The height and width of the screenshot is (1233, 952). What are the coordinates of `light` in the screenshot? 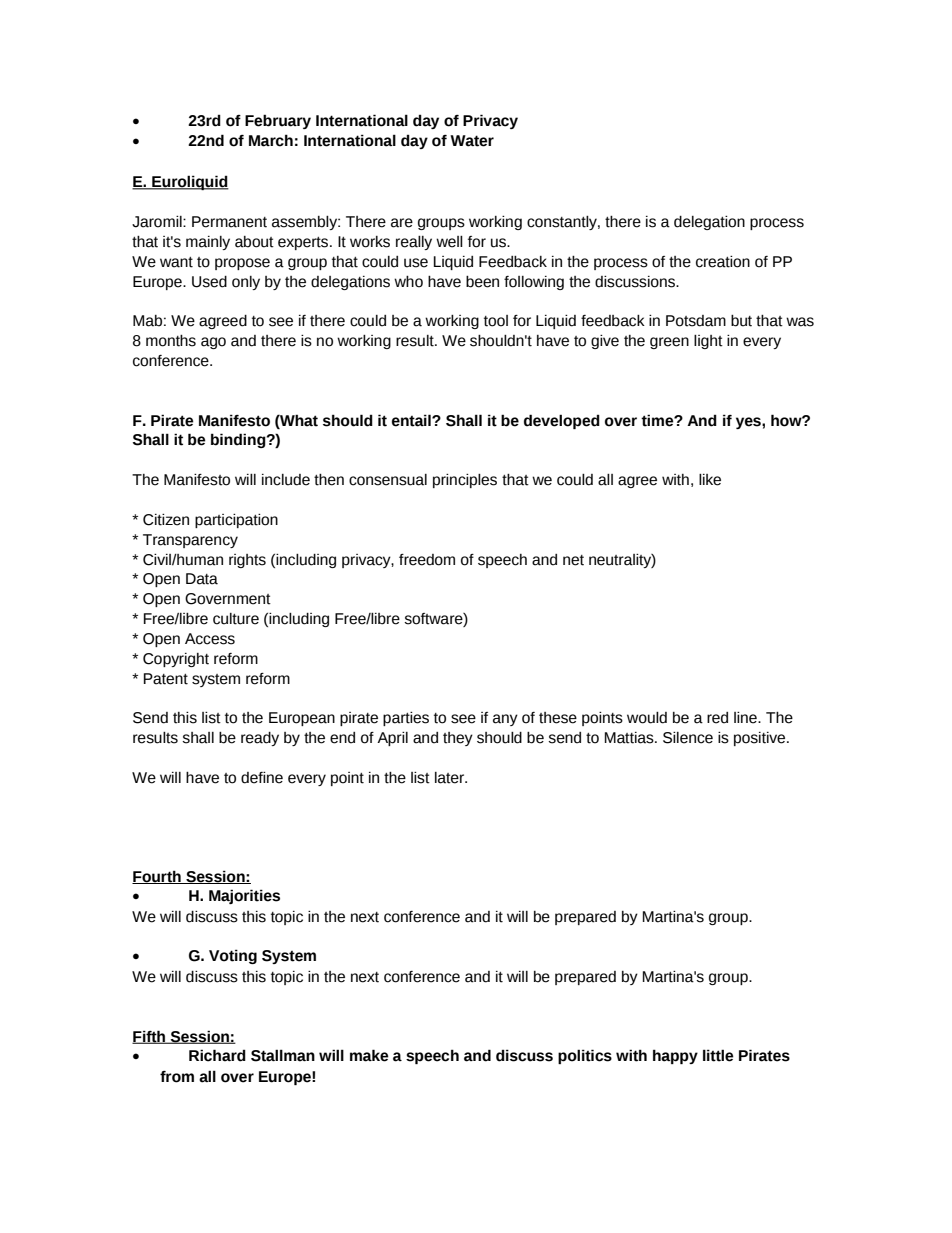 It's located at (708, 342).
